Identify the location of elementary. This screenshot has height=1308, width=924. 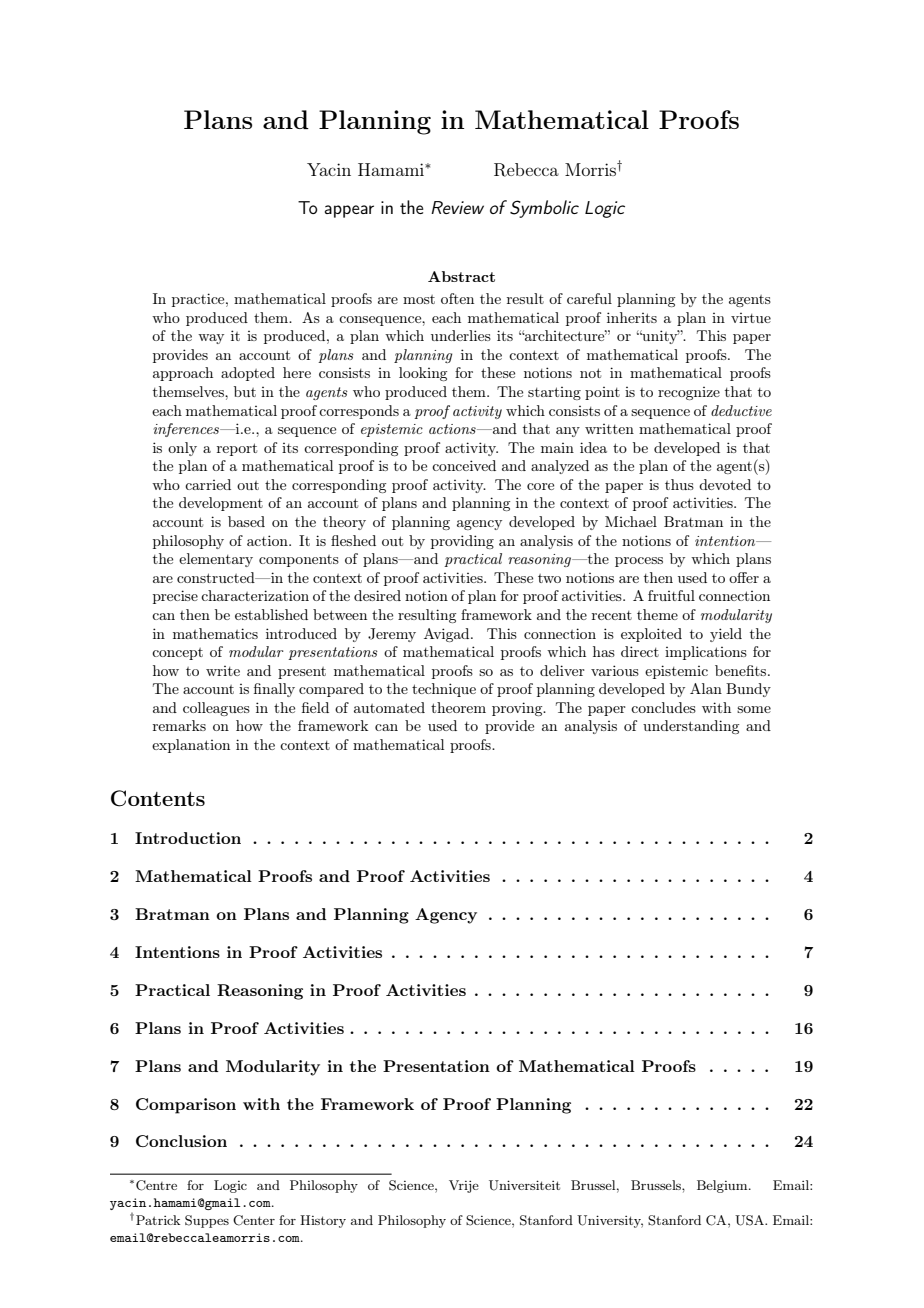
(216, 560).
